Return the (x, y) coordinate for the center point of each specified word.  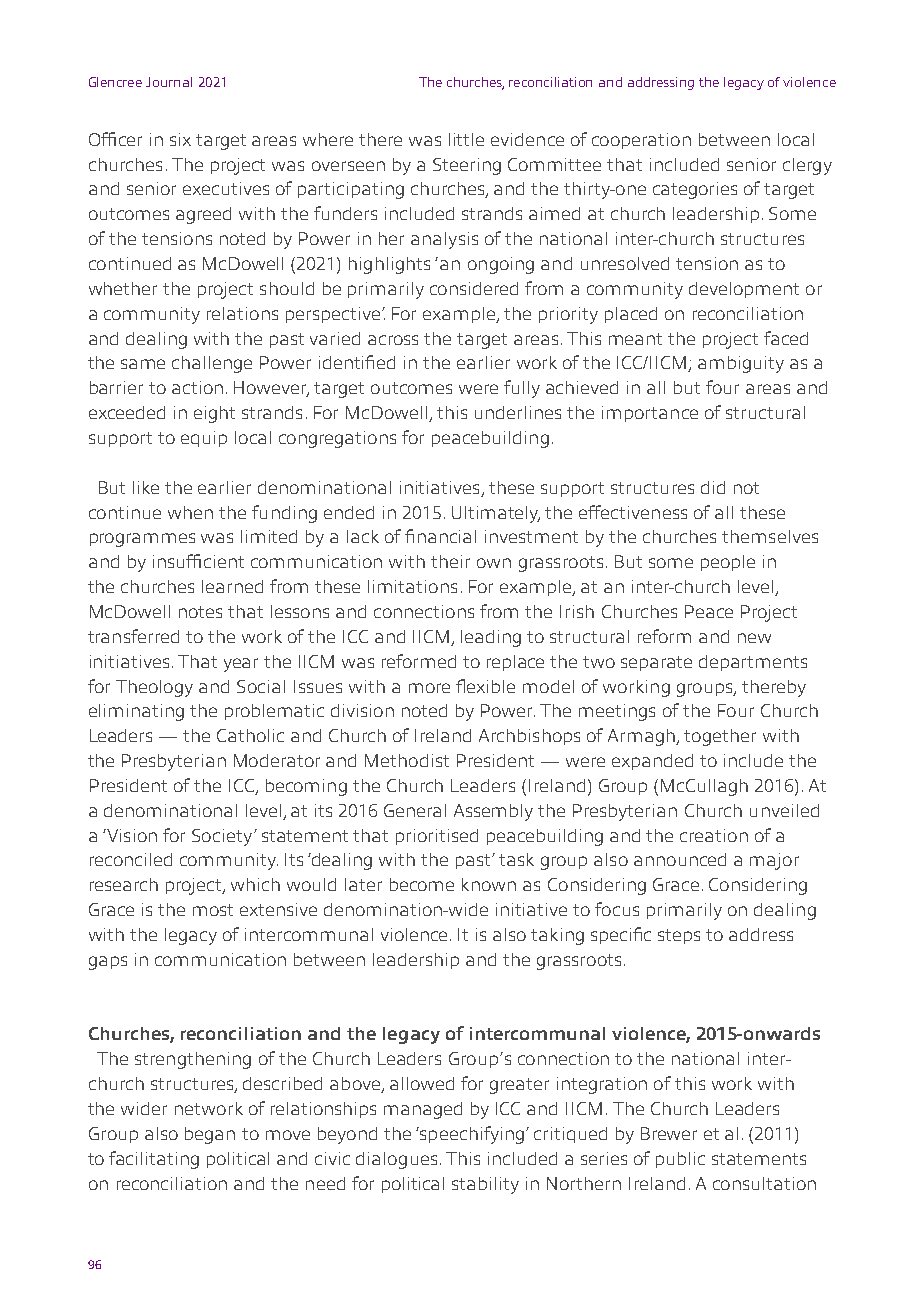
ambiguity (741, 364)
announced (680, 859)
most (213, 910)
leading (491, 638)
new (754, 638)
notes (200, 612)
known (489, 884)
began (210, 1135)
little (466, 139)
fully (522, 389)
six (180, 139)
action (197, 387)
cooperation (641, 141)
